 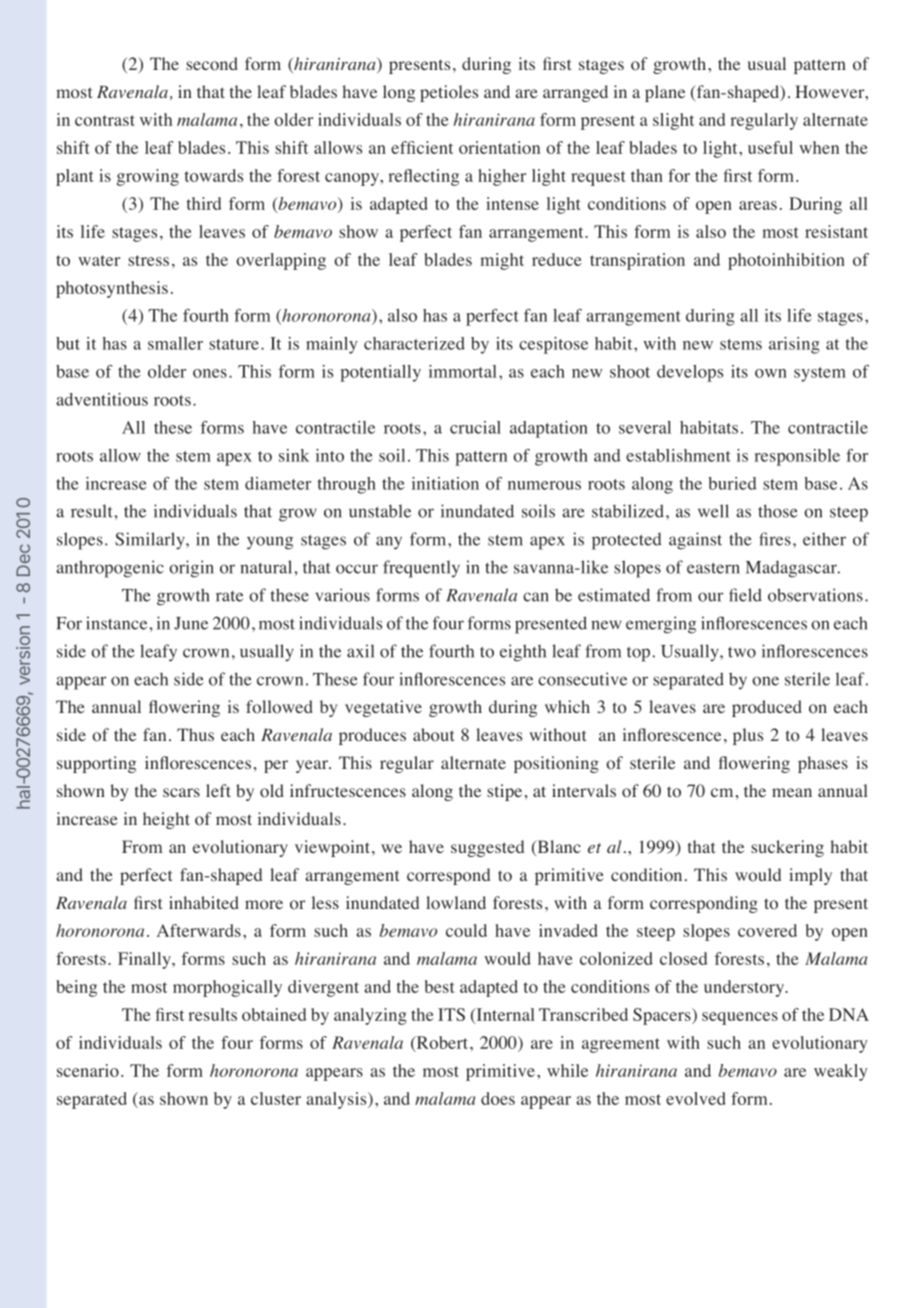 I want to click on useful, so click(x=770, y=147).
